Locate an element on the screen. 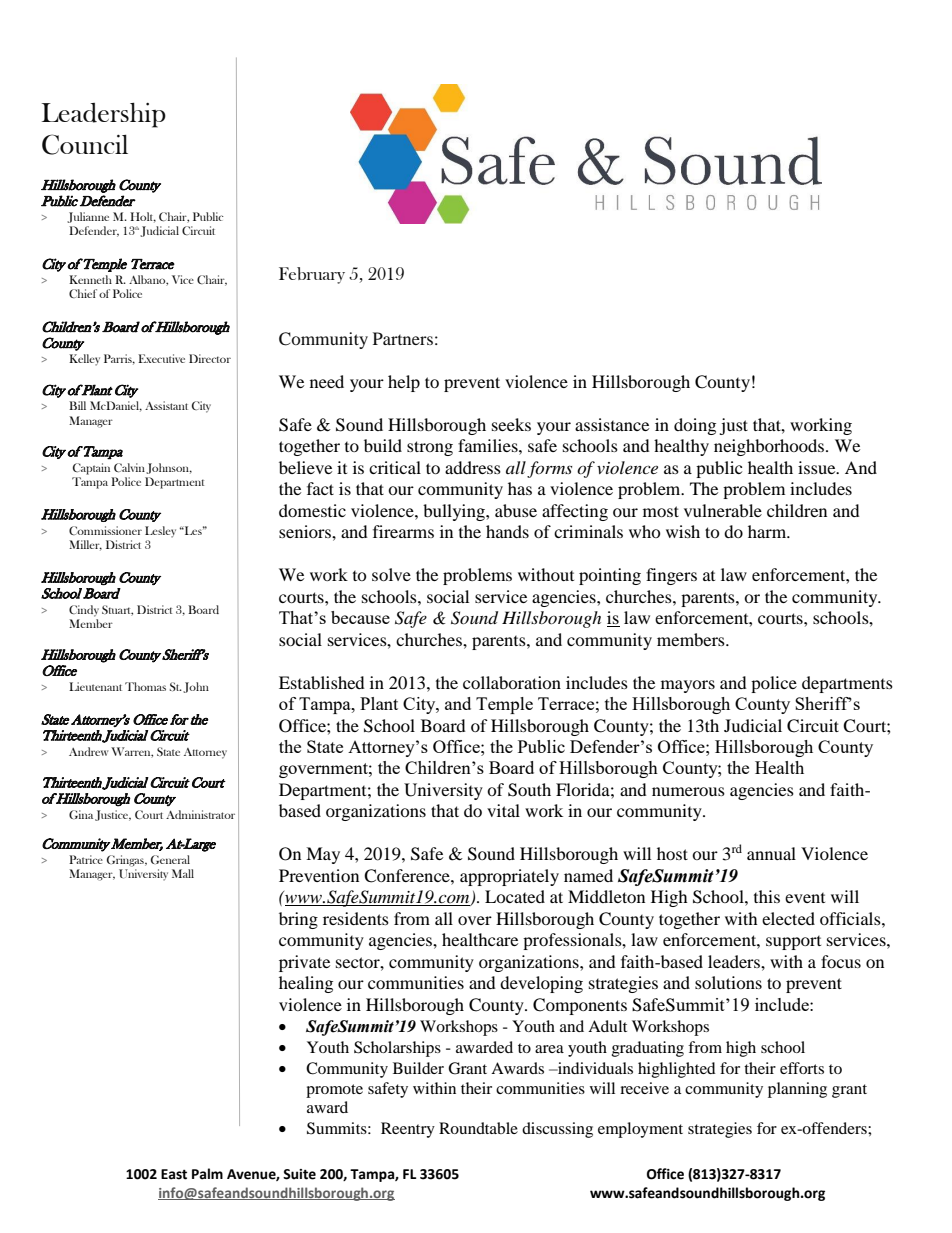 This screenshot has width=952, height=1233. February is located at coordinates (312, 275).
